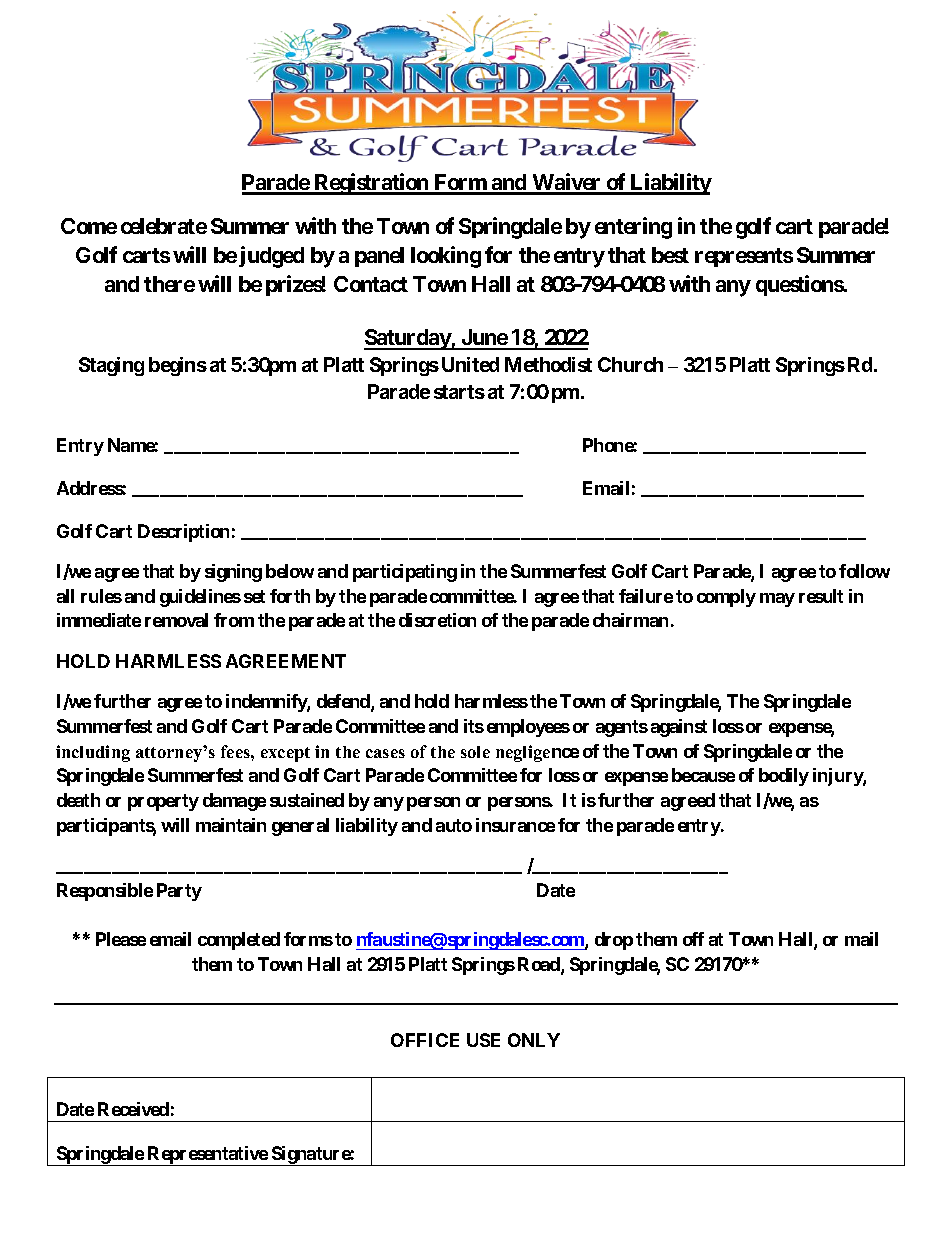 This image has width=952, height=1233. Describe the element at coordinates (446, 257) in the image. I see `looking` at that location.
